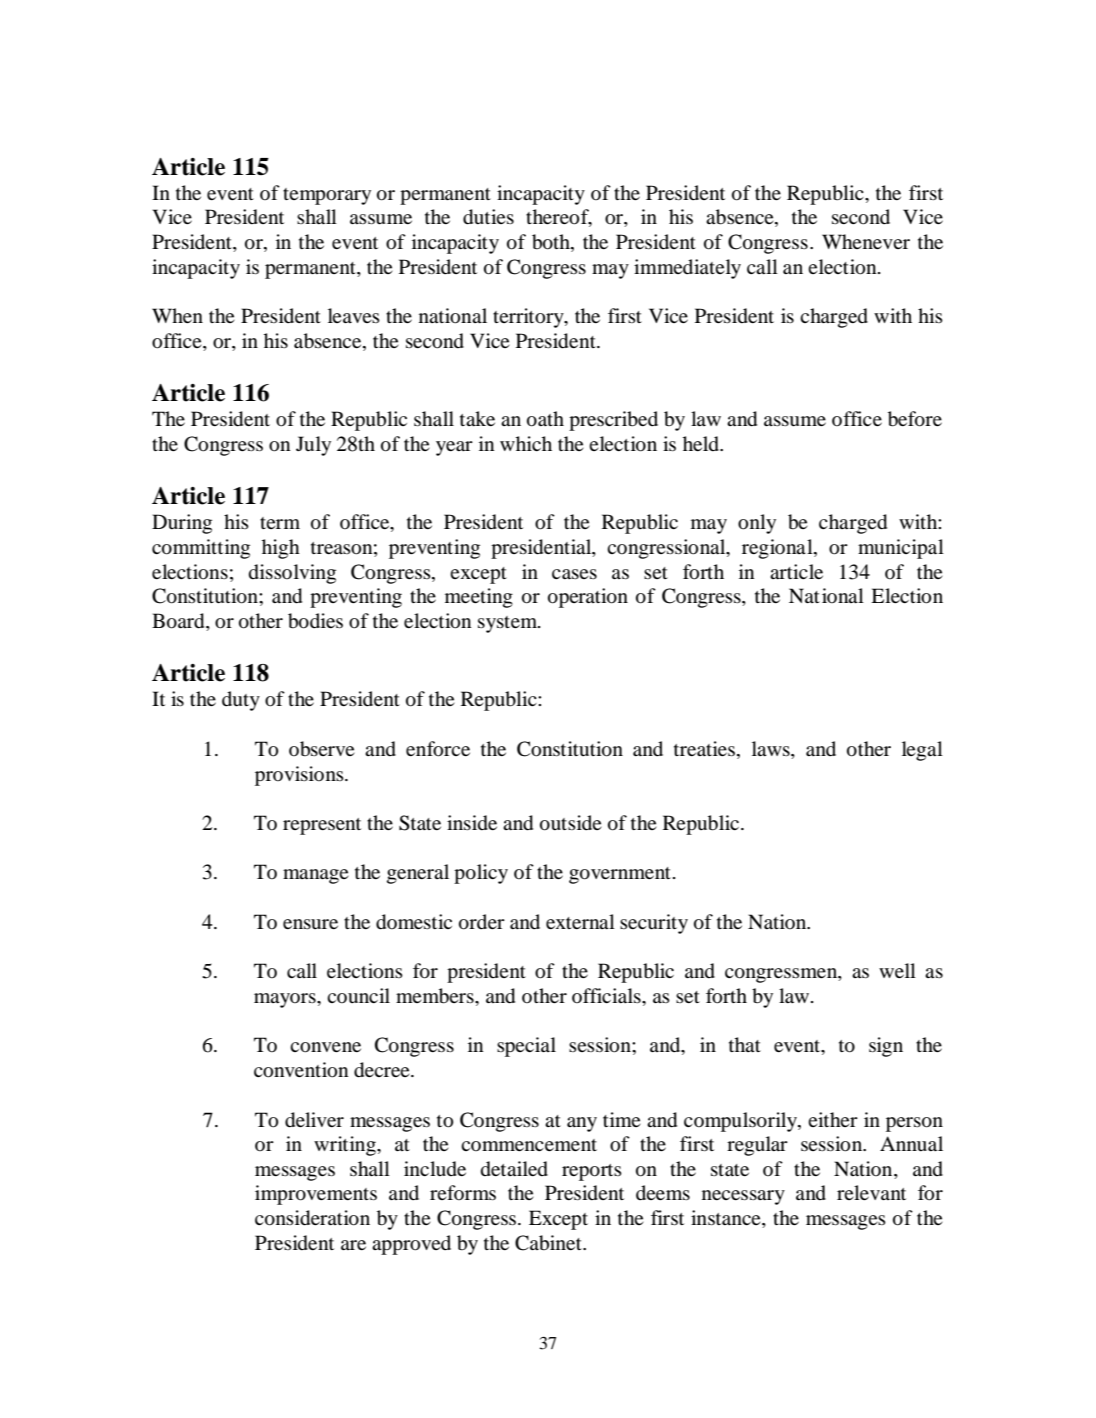 Image resolution: width=1096 pixels, height=1418 pixels. What do you see at coordinates (488, 217) in the image?
I see `duties` at bounding box center [488, 217].
